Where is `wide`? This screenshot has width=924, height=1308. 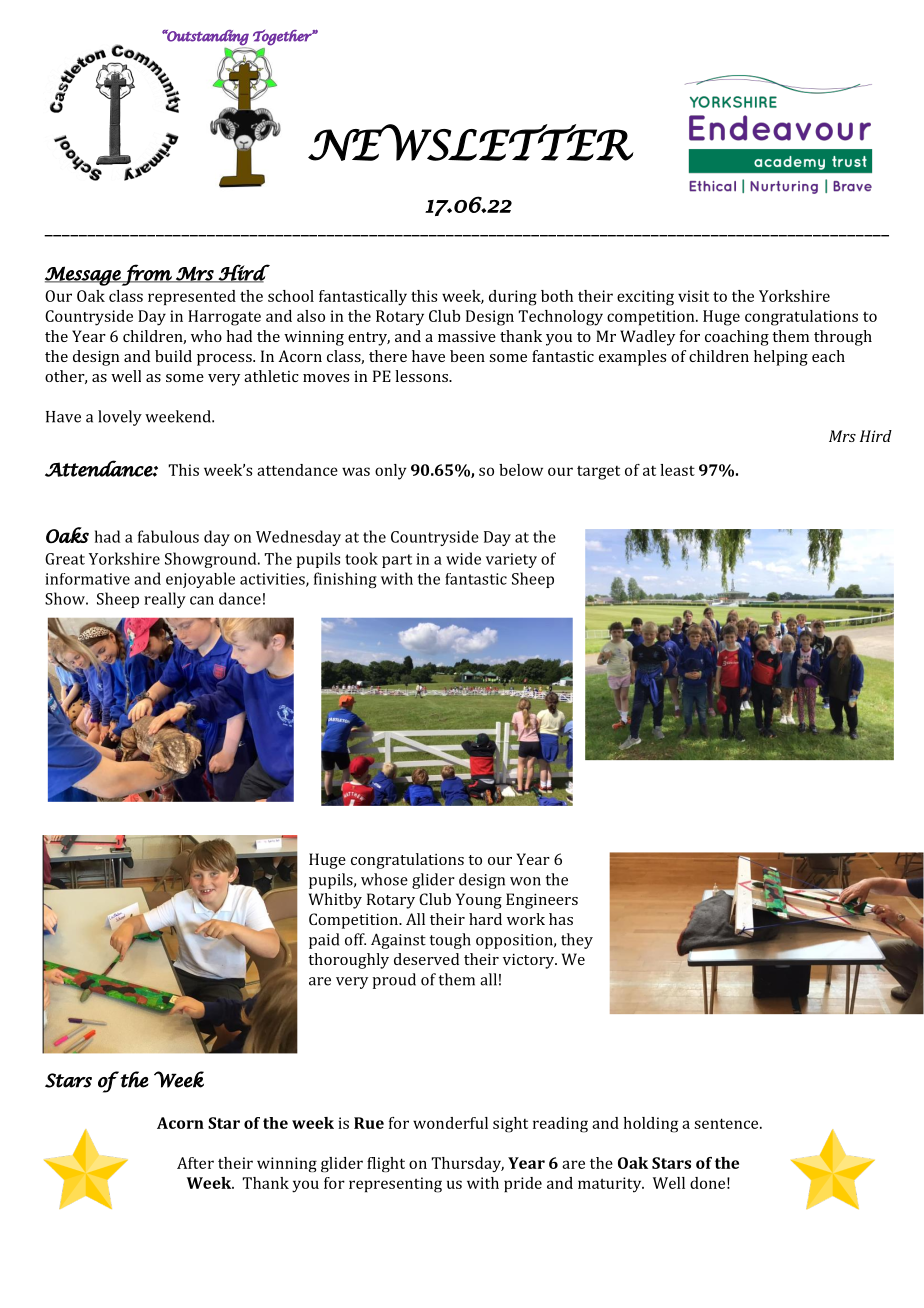
wide is located at coordinates (463, 558).
